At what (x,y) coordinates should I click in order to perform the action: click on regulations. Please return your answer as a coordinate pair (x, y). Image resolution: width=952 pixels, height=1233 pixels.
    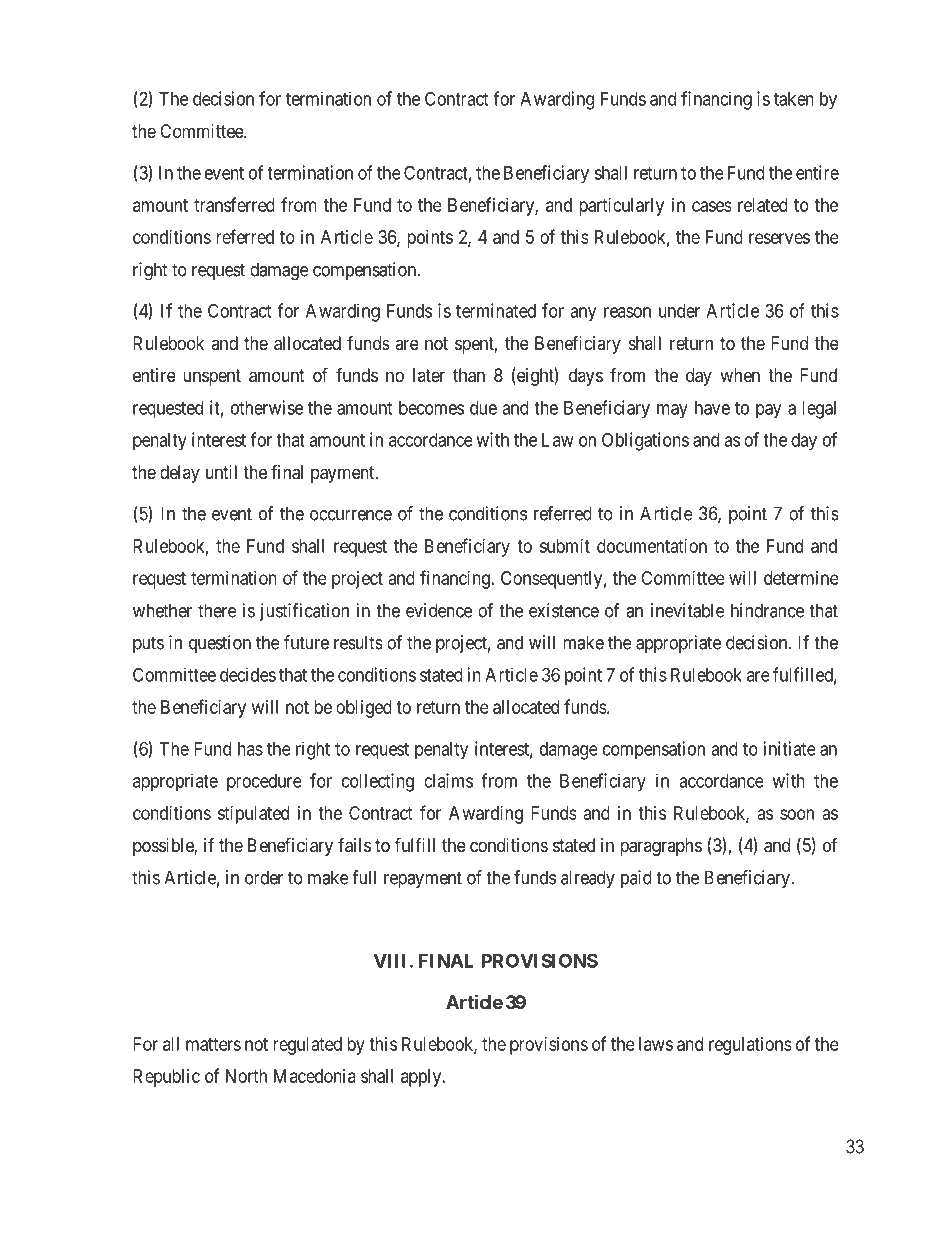
    Looking at the image, I should click on (750, 1046).
